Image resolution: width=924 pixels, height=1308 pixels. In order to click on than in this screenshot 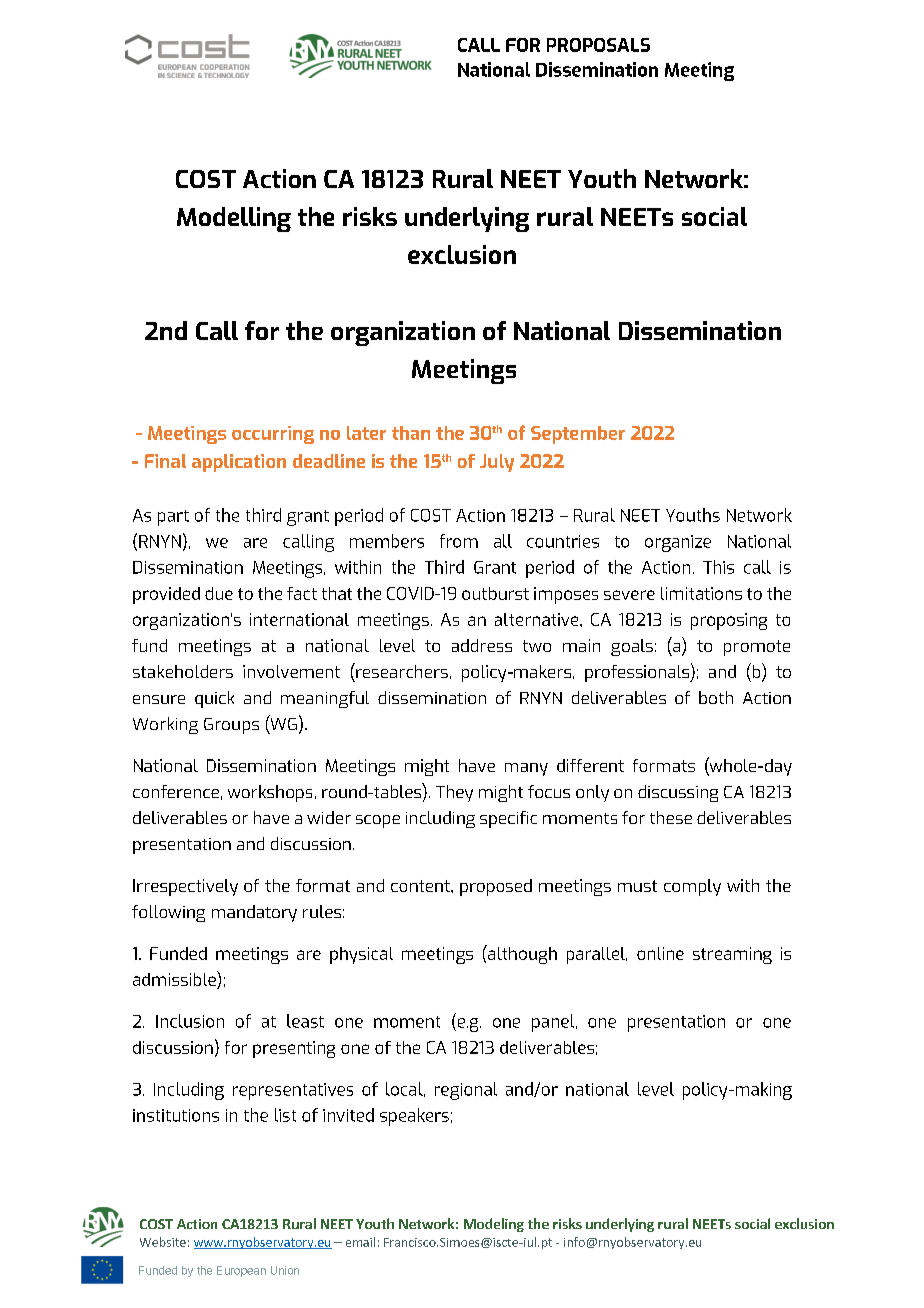, I will do `click(411, 433)`.
